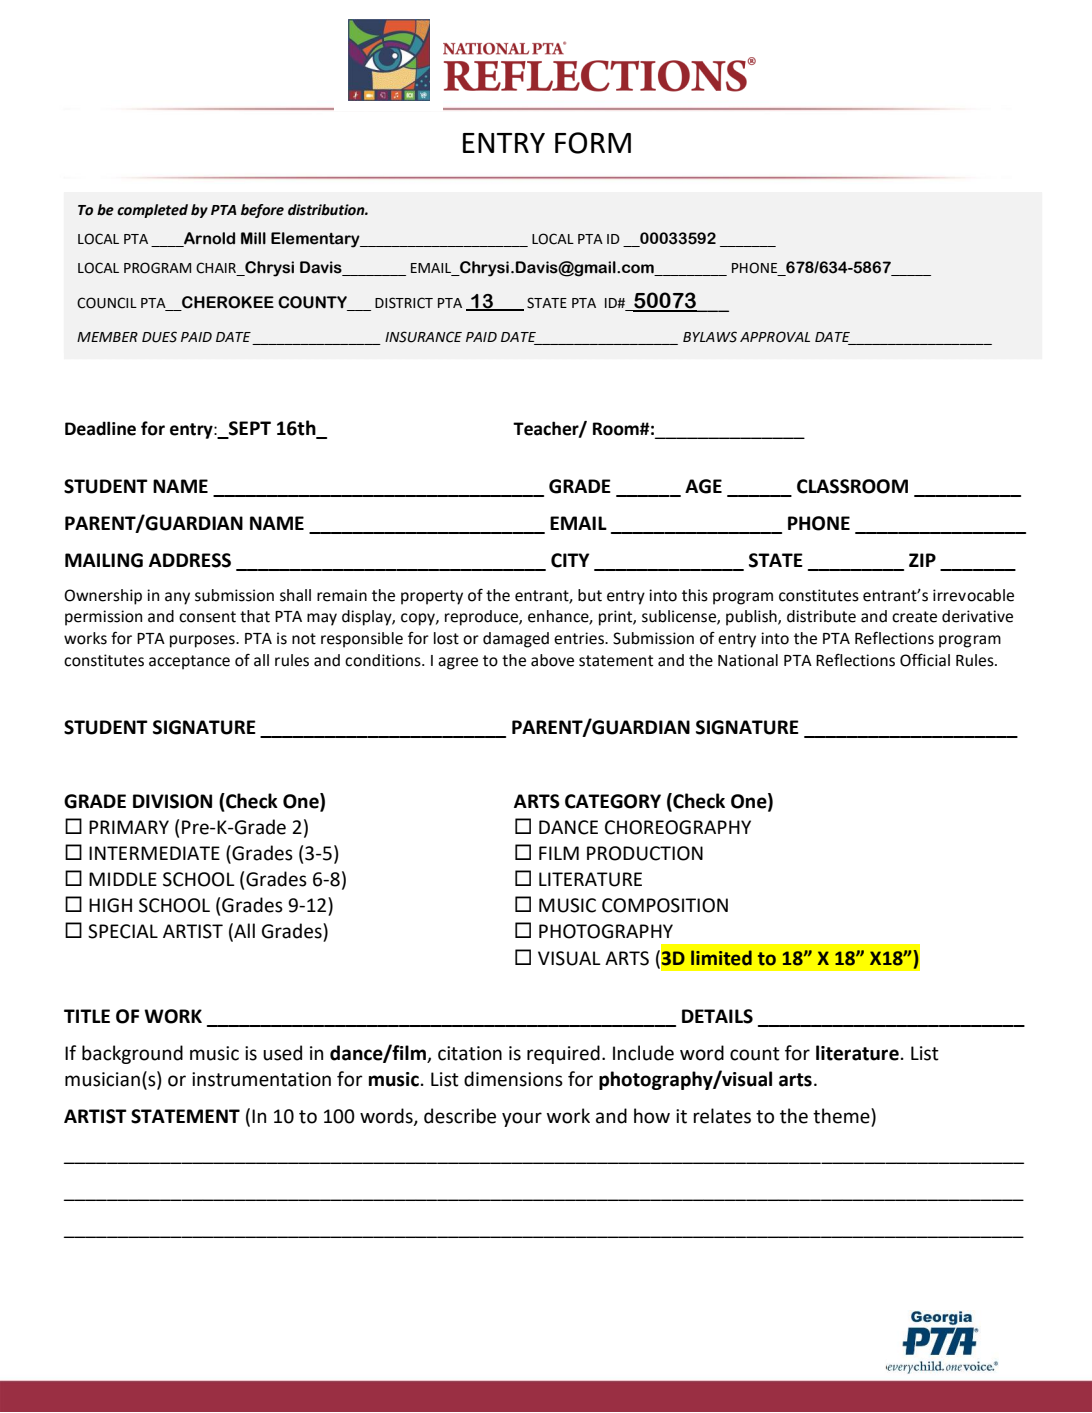 Image resolution: width=1092 pixels, height=1413 pixels. I want to click on FORM, so click(593, 143).
